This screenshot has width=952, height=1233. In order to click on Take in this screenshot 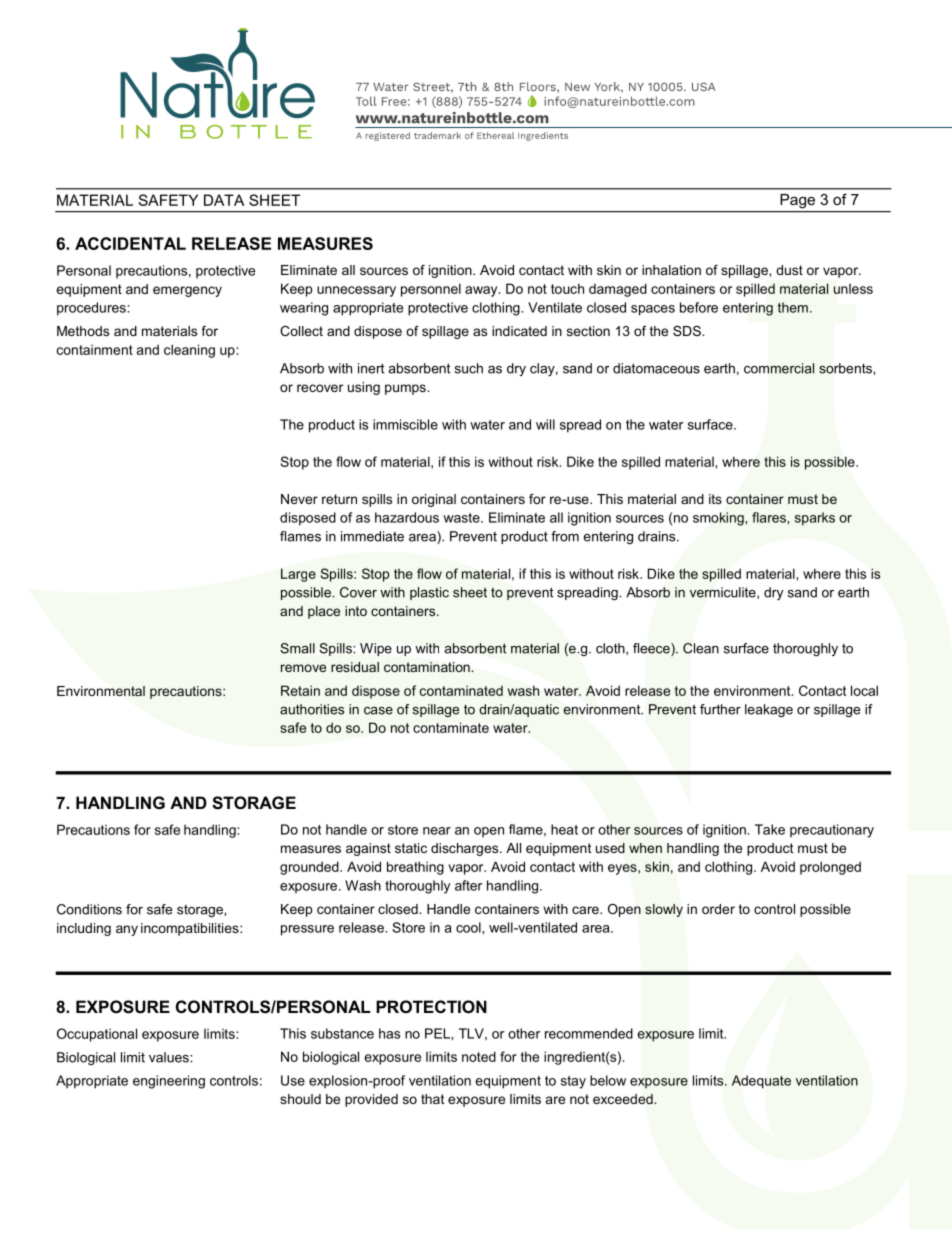, I will do `click(770, 829)`.
